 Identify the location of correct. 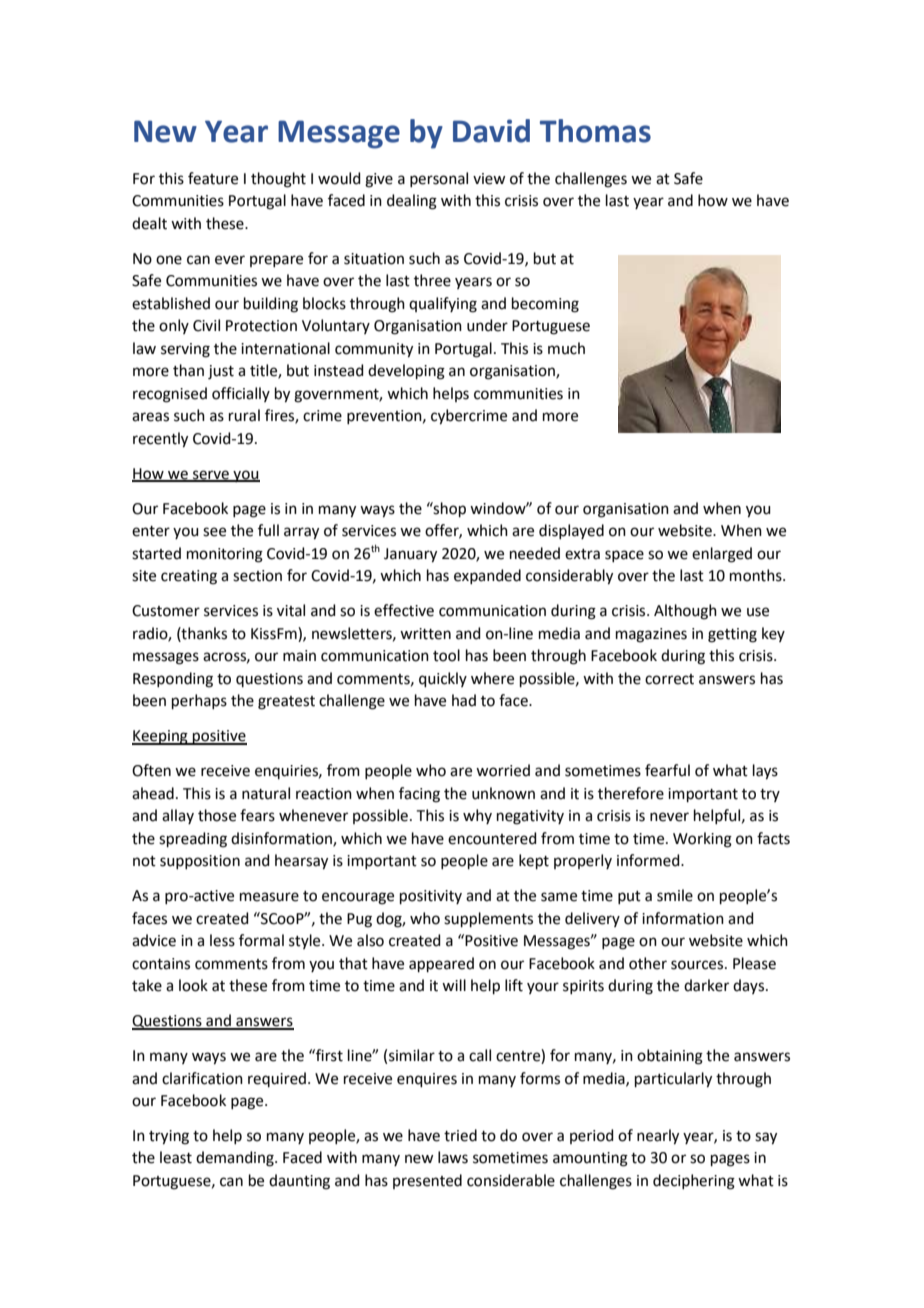
(669, 679).
